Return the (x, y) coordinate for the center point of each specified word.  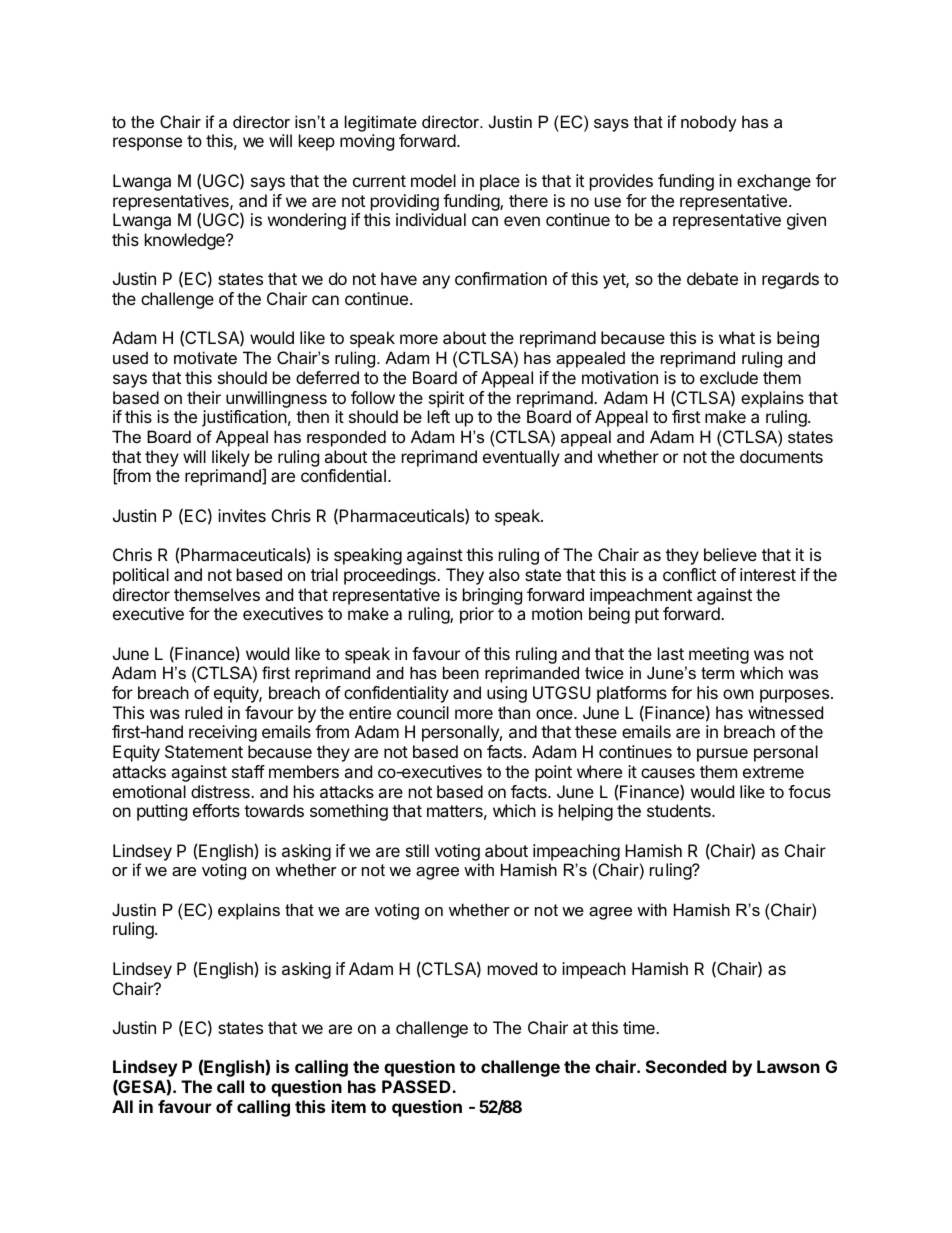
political (141, 576)
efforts (216, 810)
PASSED (417, 1086)
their (204, 397)
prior (477, 615)
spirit (446, 399)
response (147, 144)
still (417, 850)
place (500, 182)
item (349, 1106)
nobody (709, 123)
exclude (729, 377)
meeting (719, 655)
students (680, 810)
